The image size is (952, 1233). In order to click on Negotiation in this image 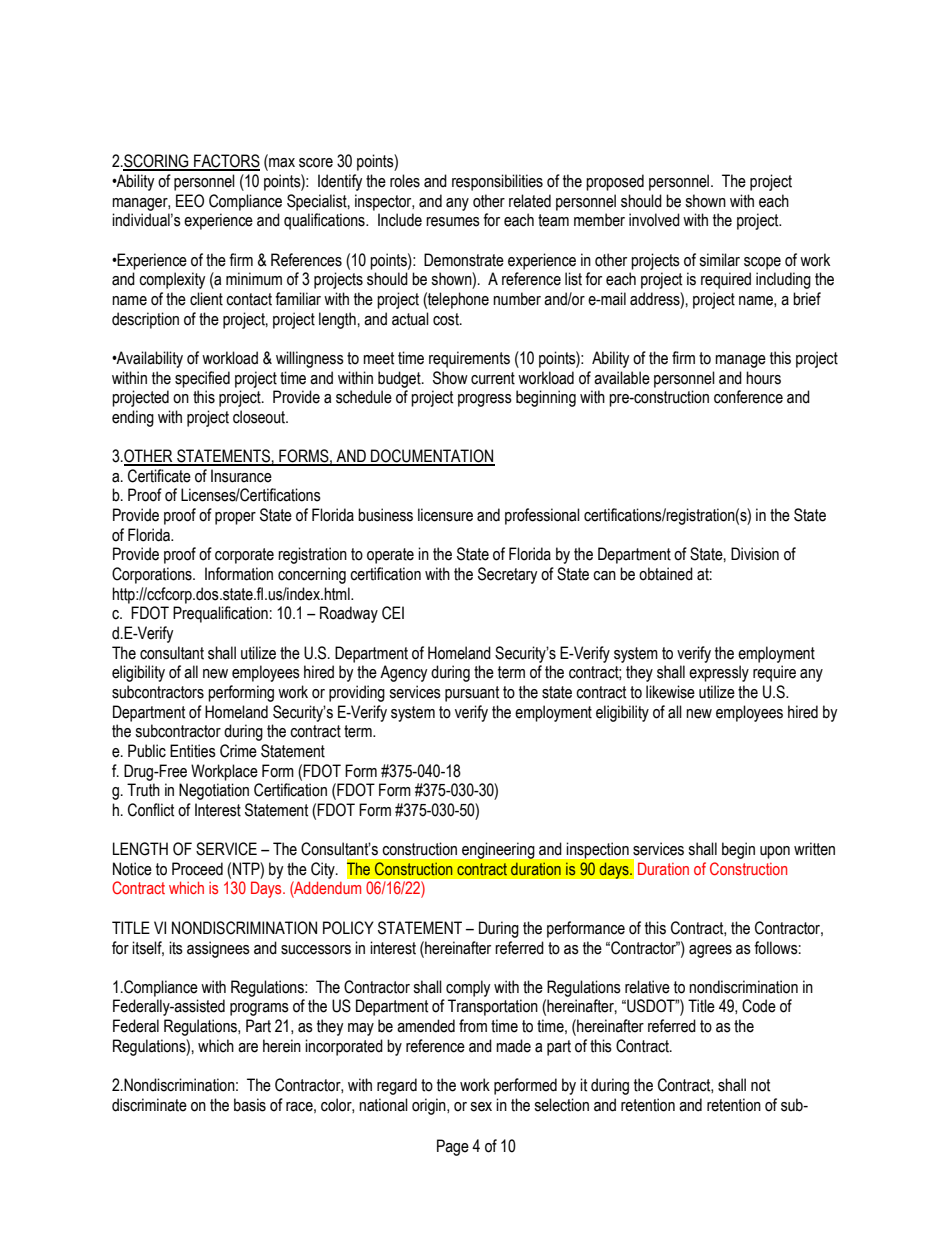, I will do `click(214, 791)`.
